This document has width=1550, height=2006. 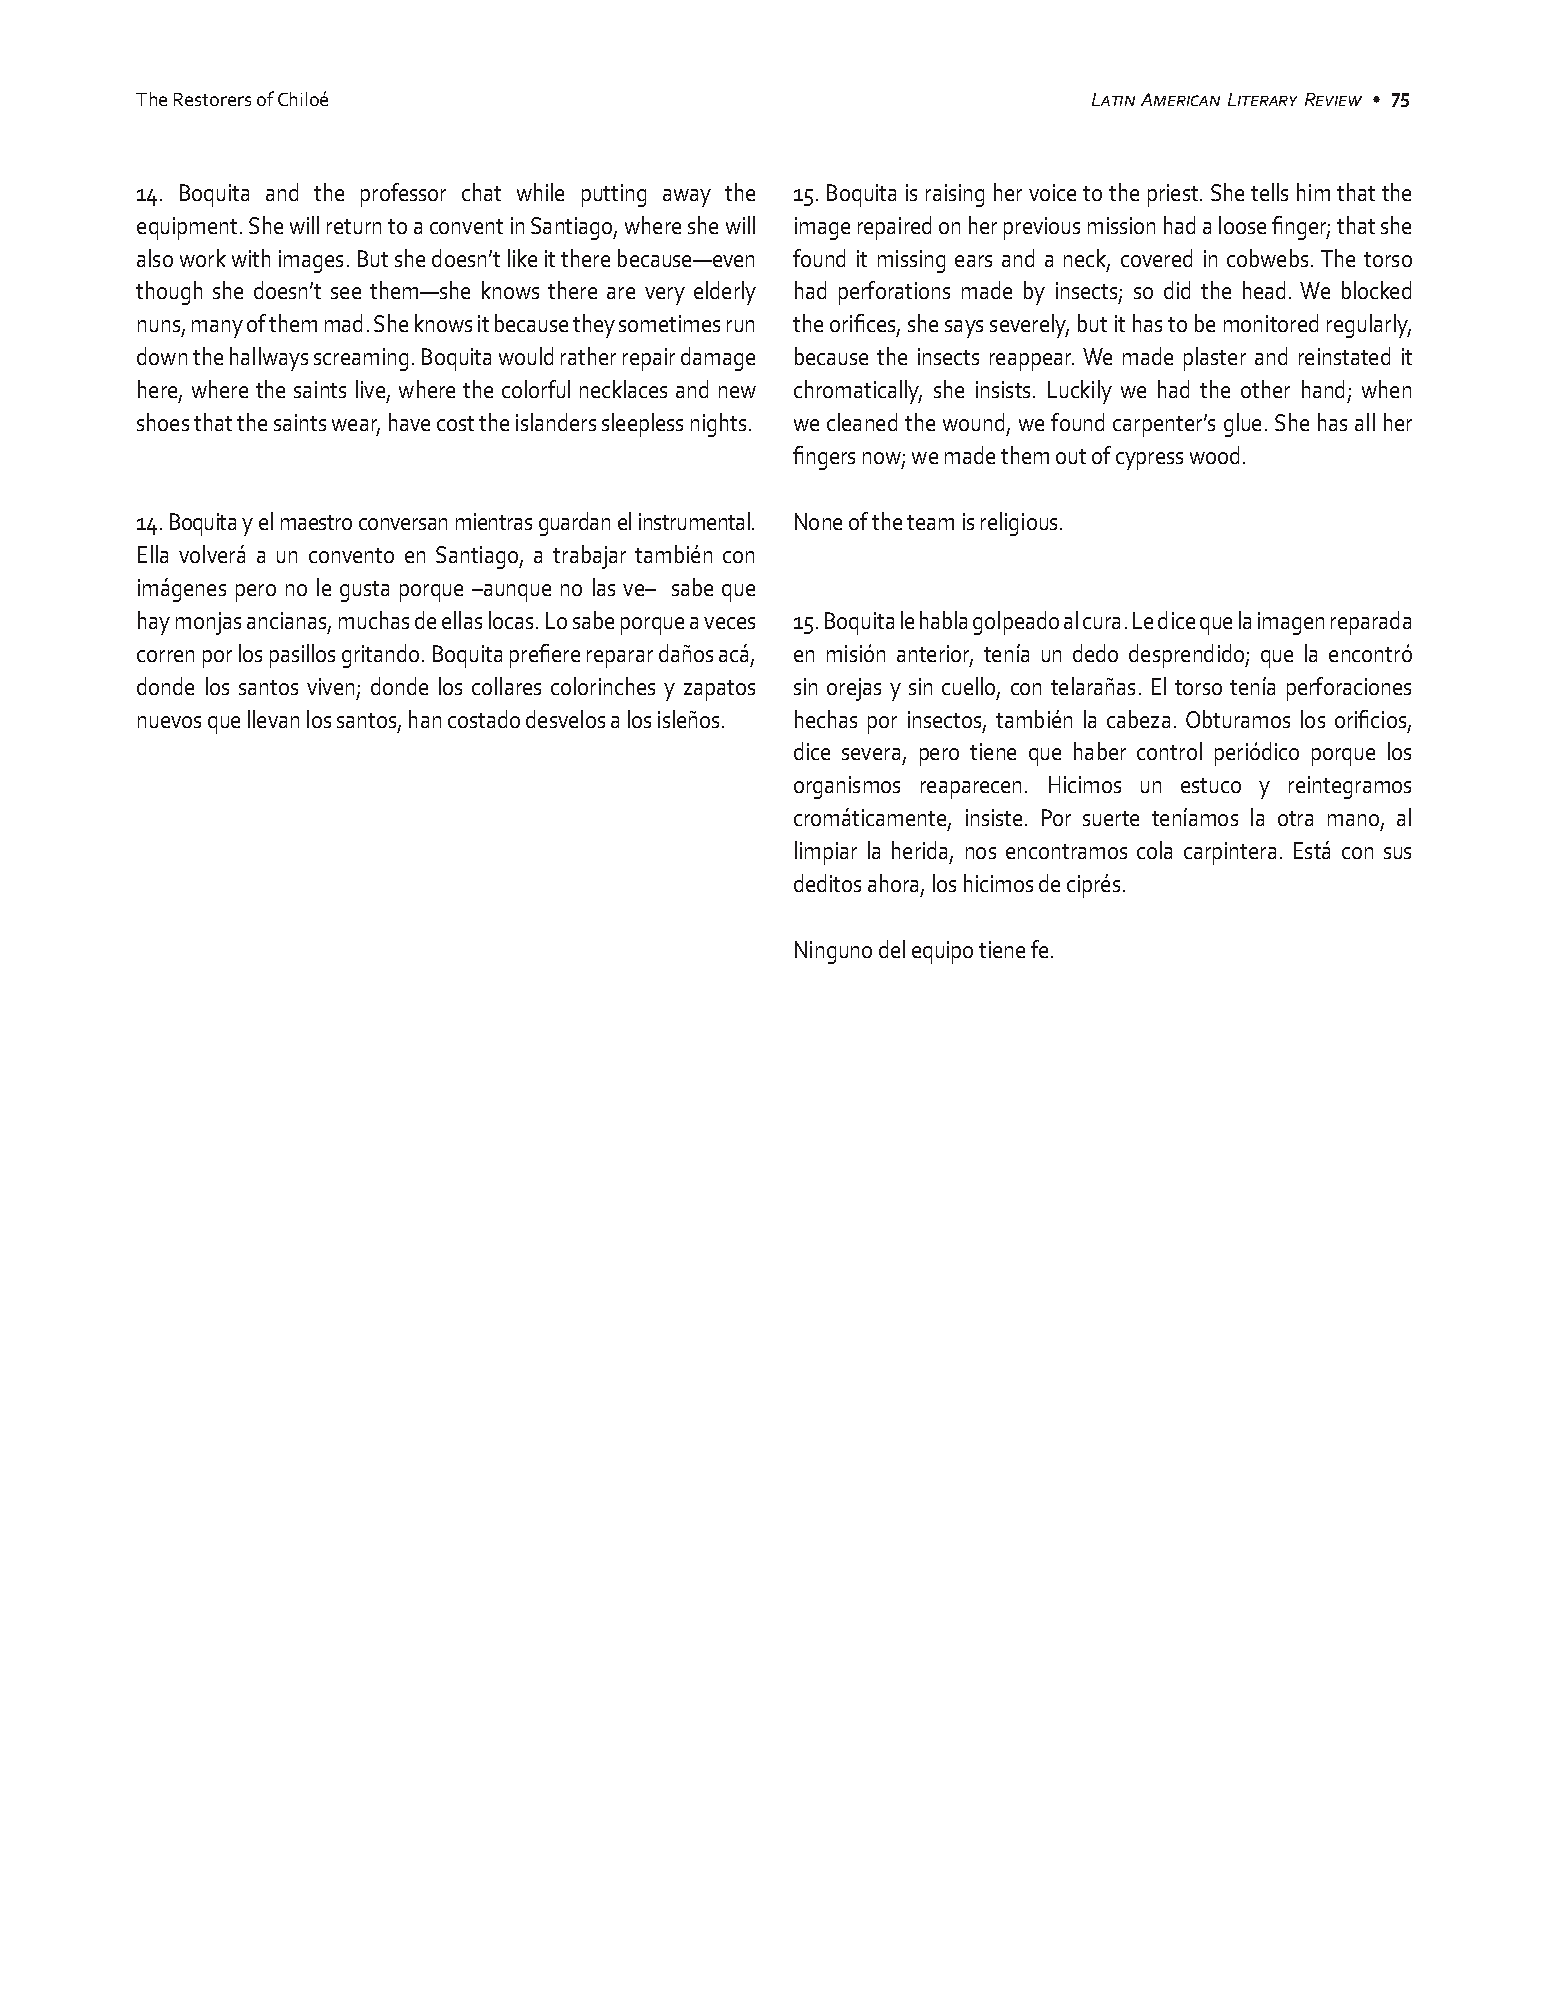 I want to click on del, so click(x=892, y=949).
